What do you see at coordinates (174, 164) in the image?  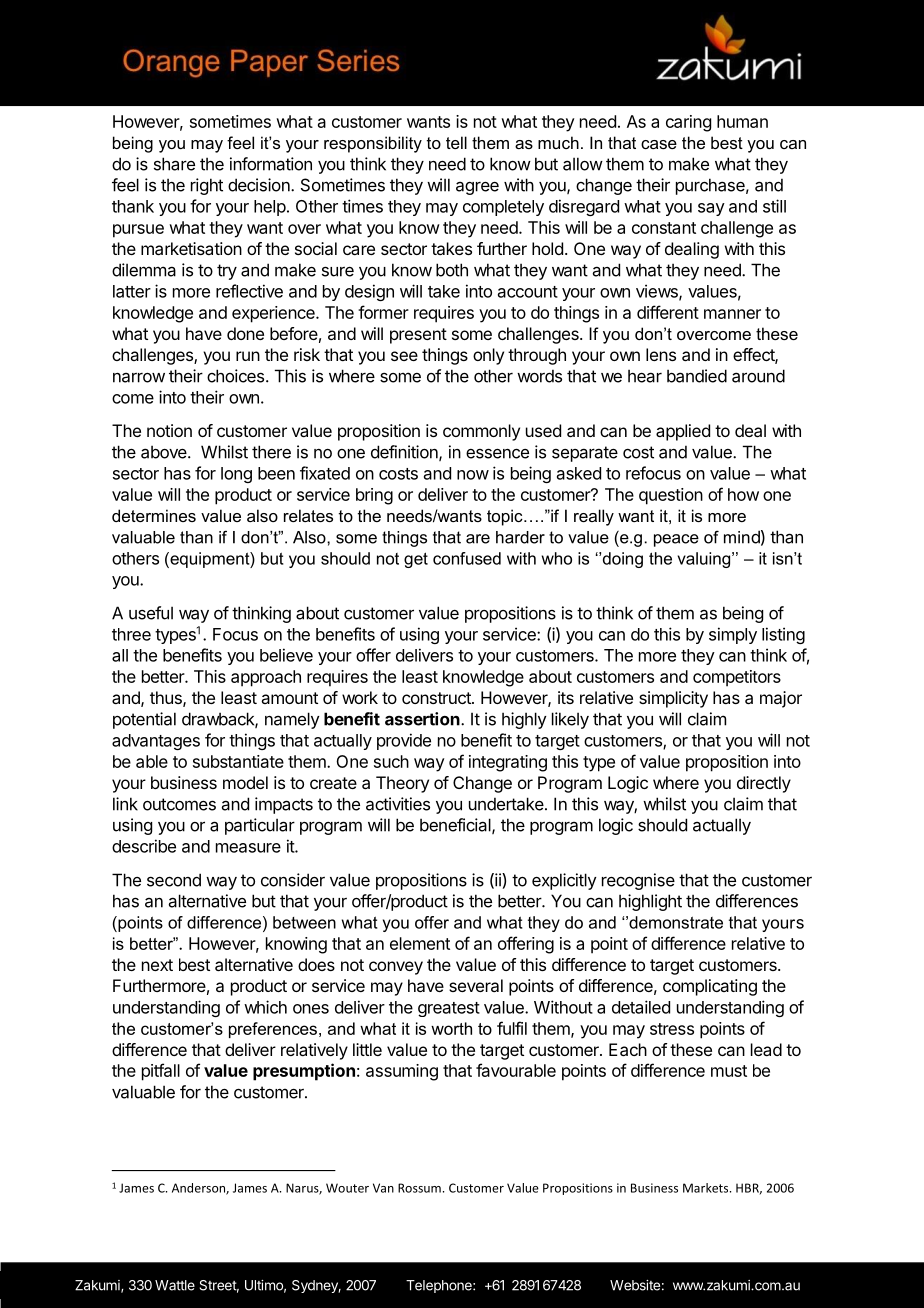 I see `share` at bounding box center [174, 164].
